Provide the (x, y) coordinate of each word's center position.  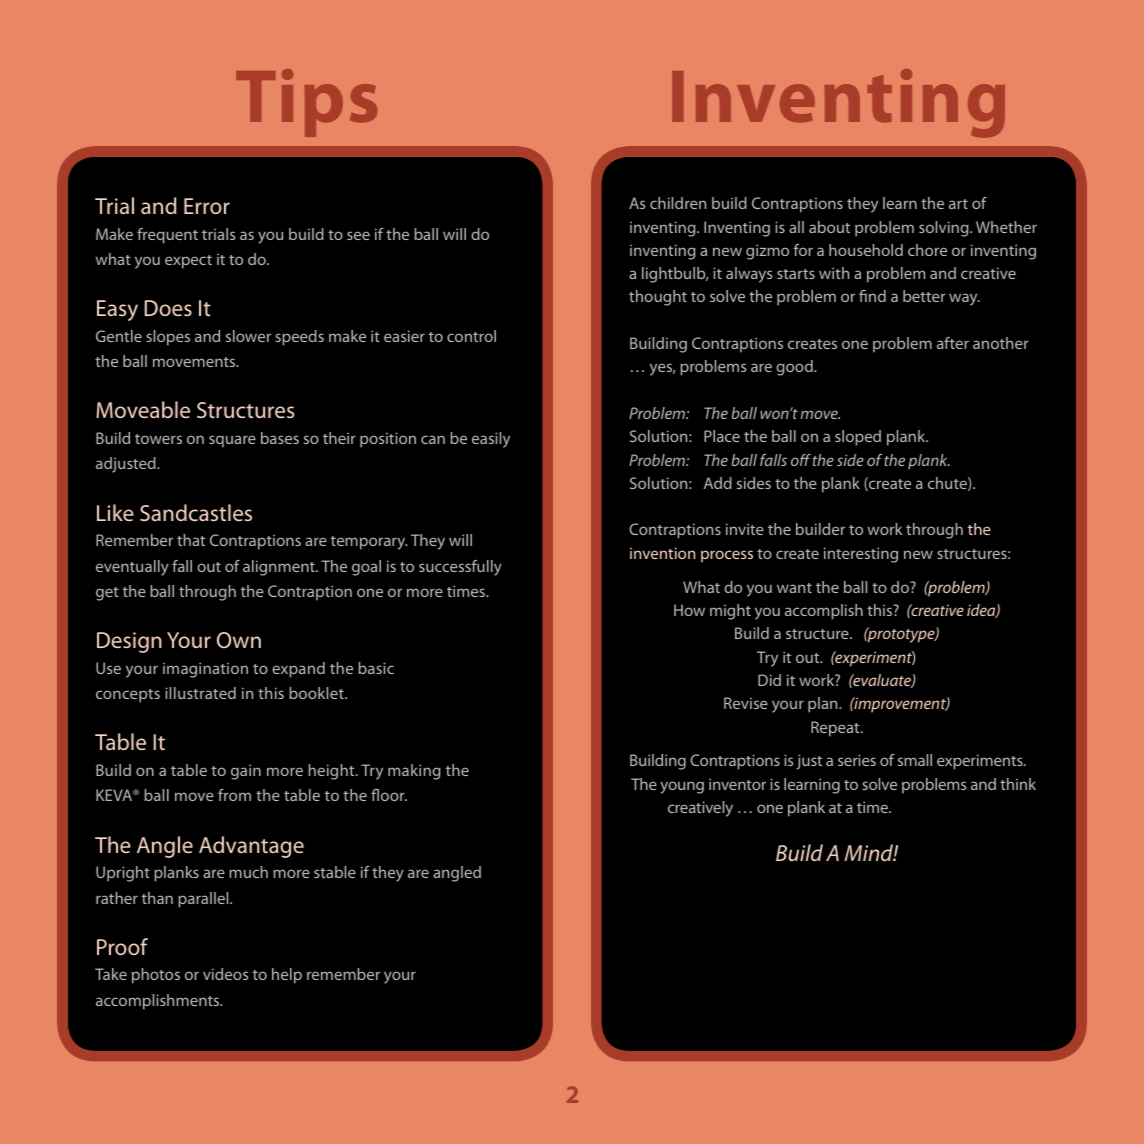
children (678, 203)
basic (376, 668)
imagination (205, 670)
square (232, 441)
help (287, 976)
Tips (306, 103)
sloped (858, 438)
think (1018, 784)
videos (225, 974)
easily (491, 440)
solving (945, 229)
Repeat (836, 729)
